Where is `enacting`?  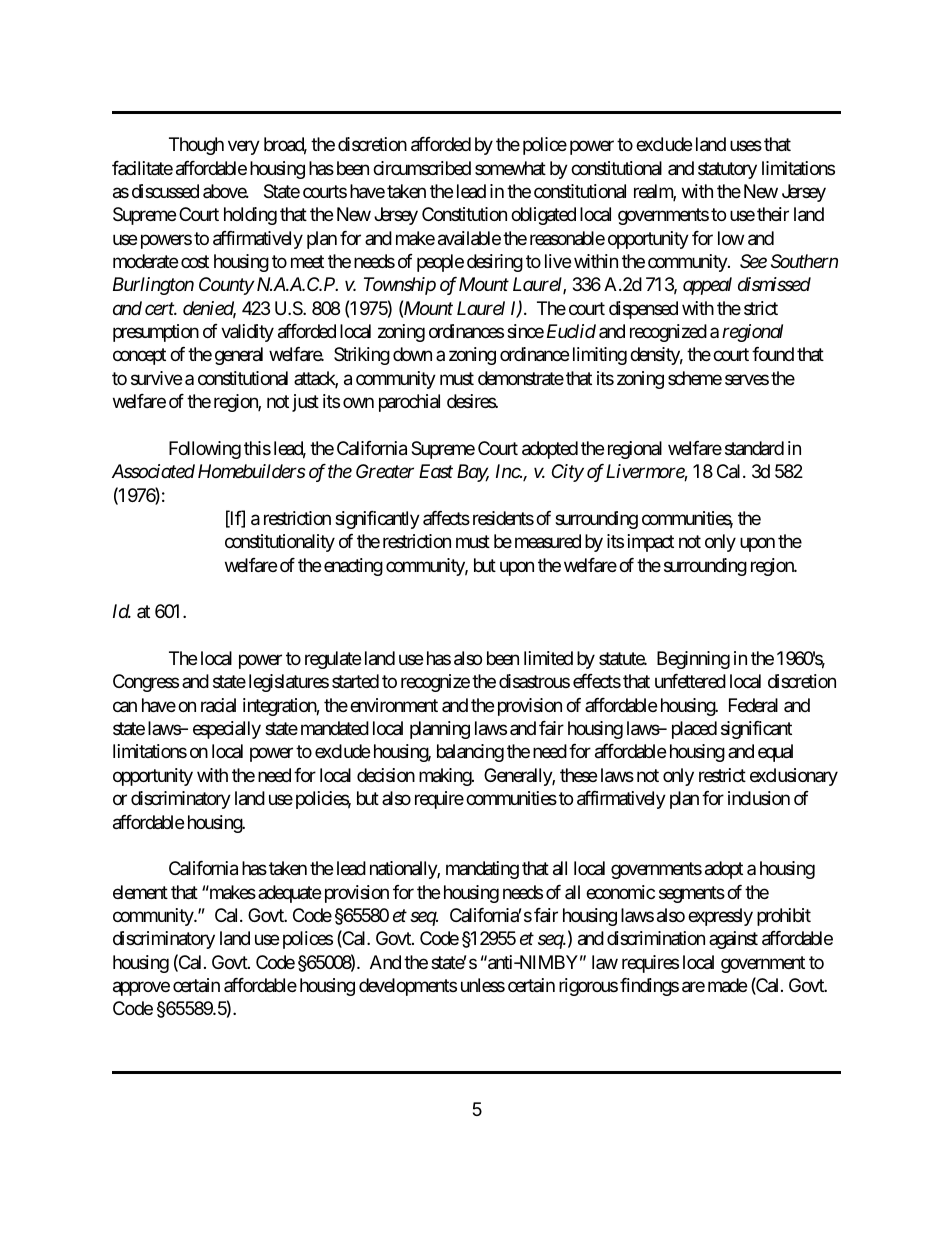
enacting is located at coordinates (353, 567).
